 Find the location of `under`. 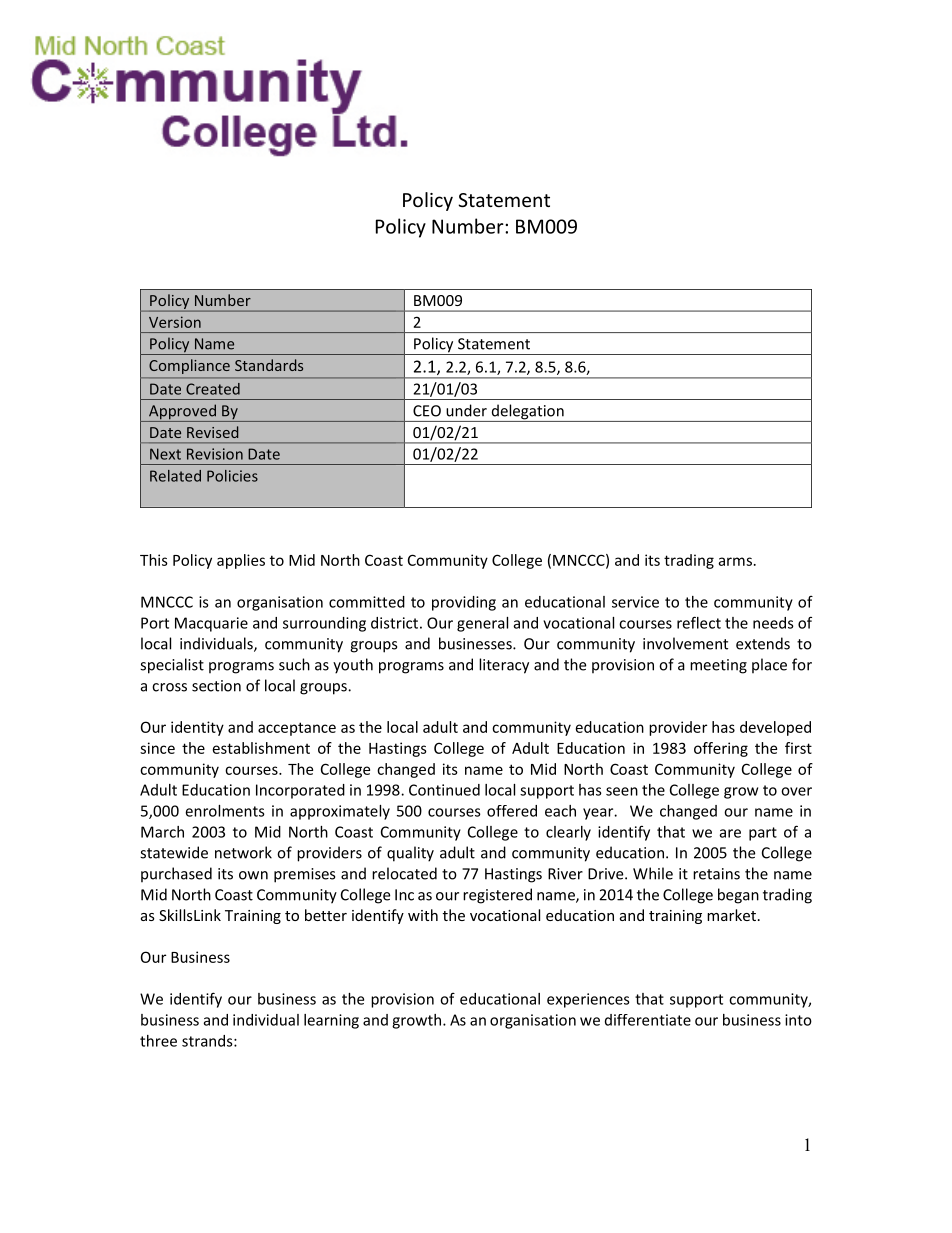

under is located at coordinates (466, 410).
